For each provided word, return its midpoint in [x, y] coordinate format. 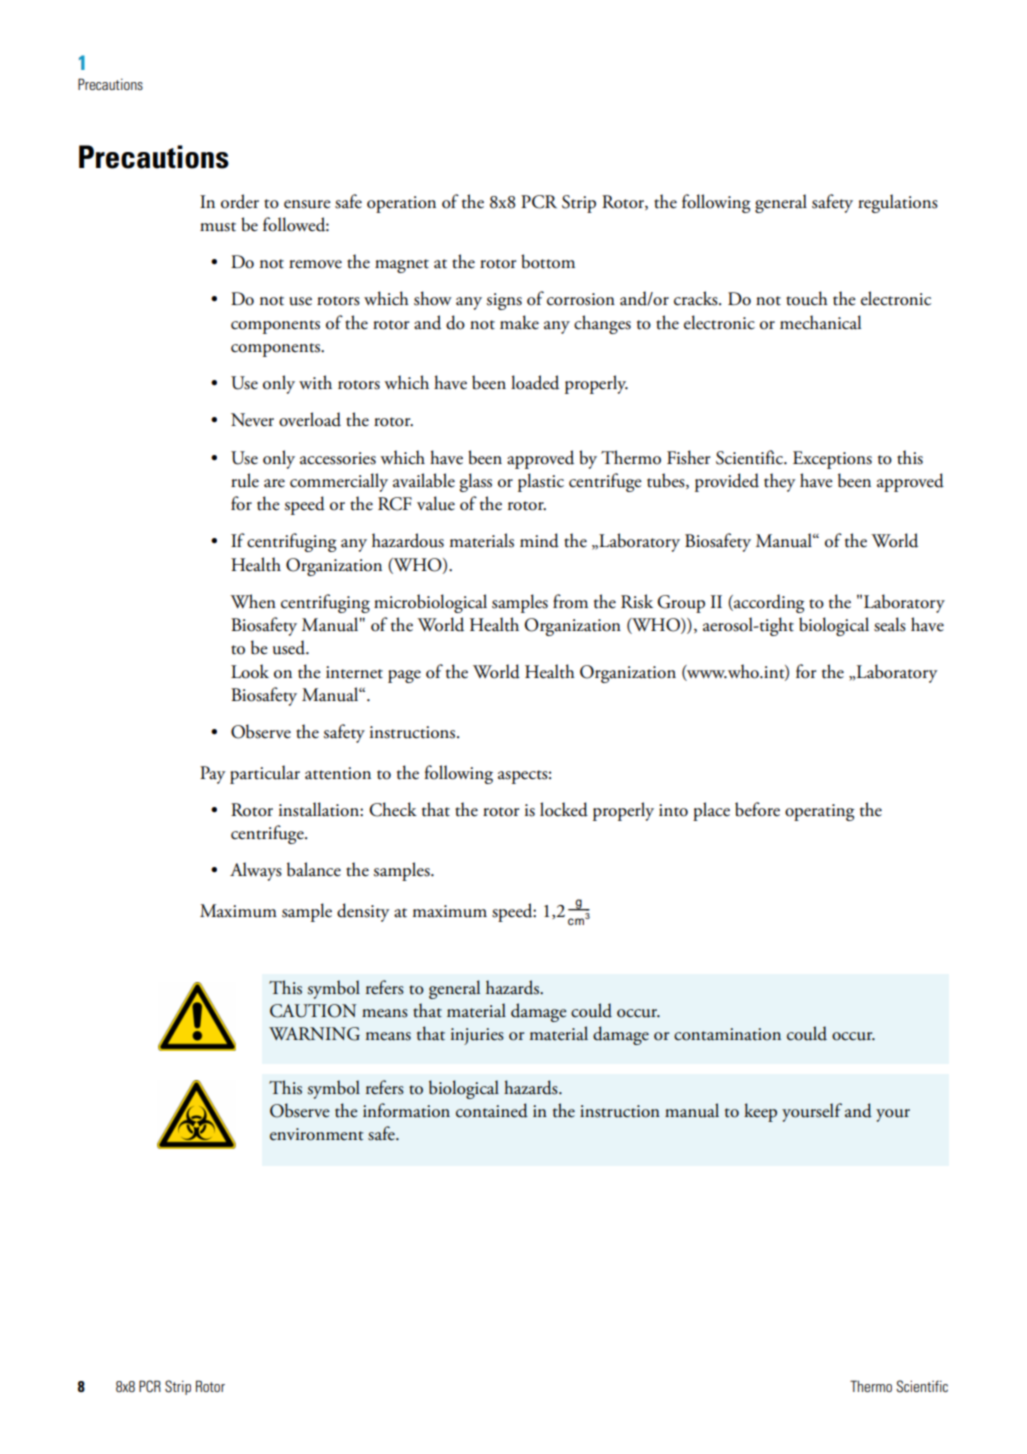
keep [760, 1112]
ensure [307, 204]
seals [890, 624]
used [290, 647]
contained [492, 1110]
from [570, 601]
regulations [898, 203]
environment [316, 1134]
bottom [548, 261]
